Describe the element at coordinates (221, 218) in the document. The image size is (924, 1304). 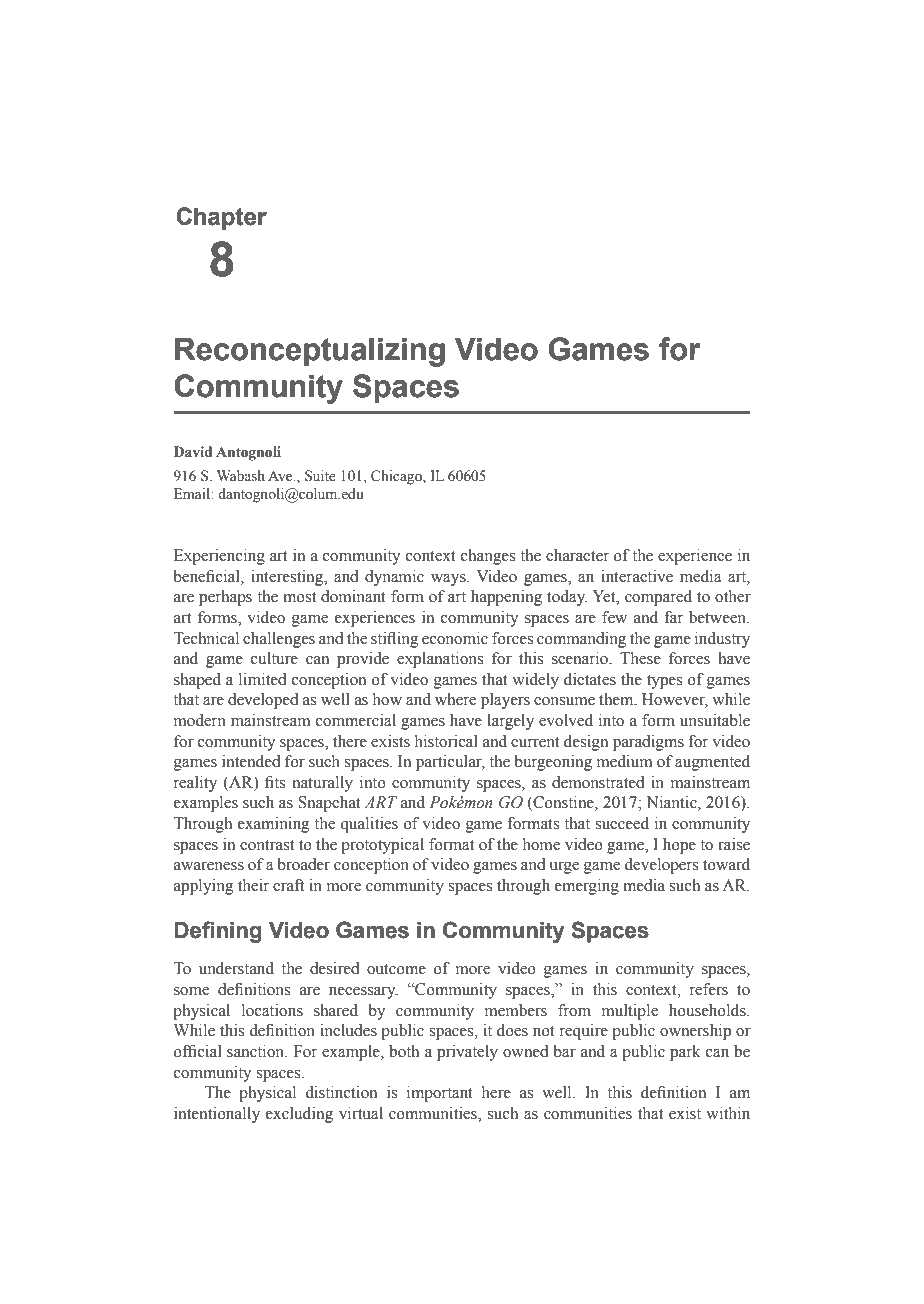
I see `Chapter` at that location.
